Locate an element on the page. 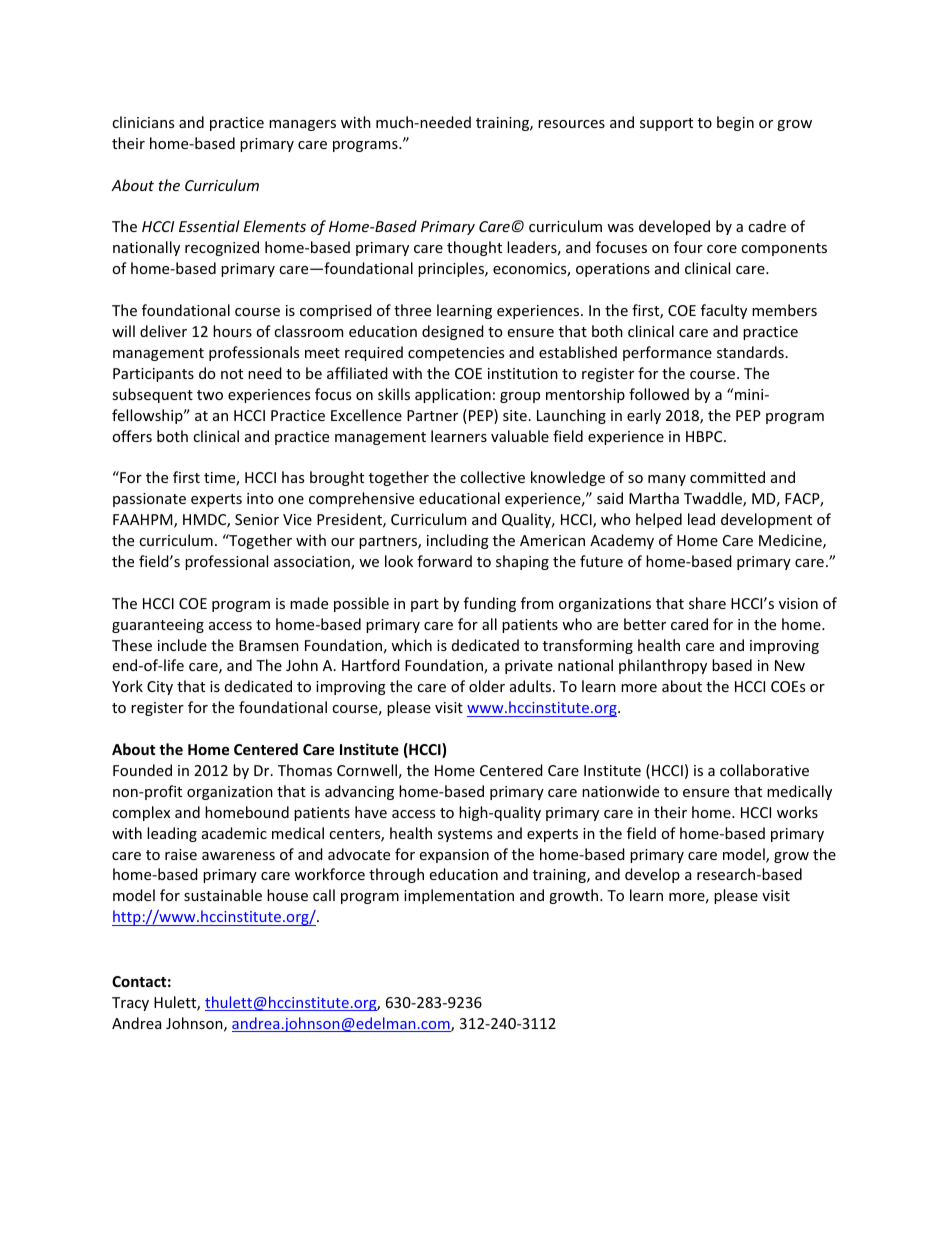  works is located at coordinates (797, 812).
